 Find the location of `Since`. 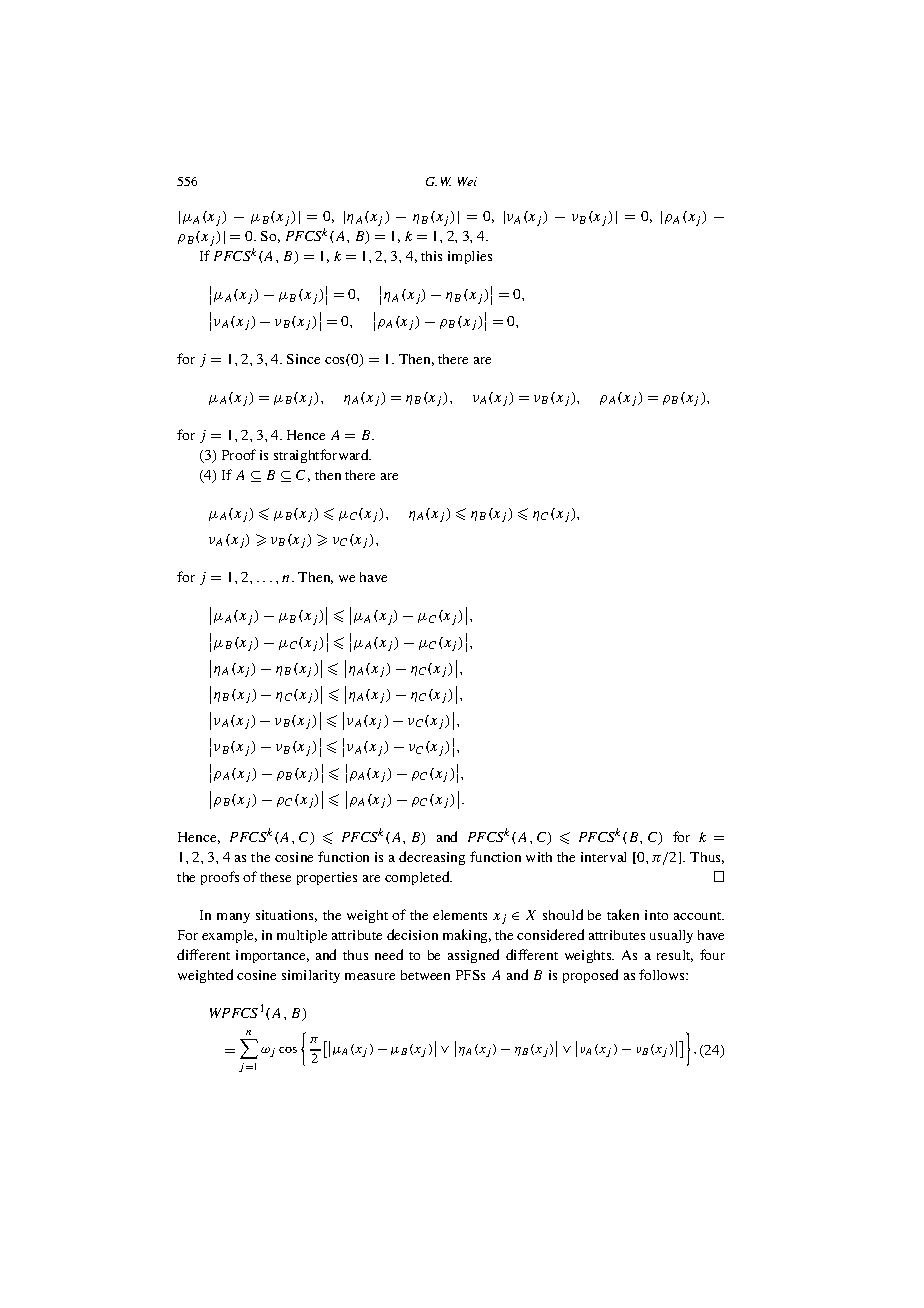

Since is located at coordinates (303, 359).
